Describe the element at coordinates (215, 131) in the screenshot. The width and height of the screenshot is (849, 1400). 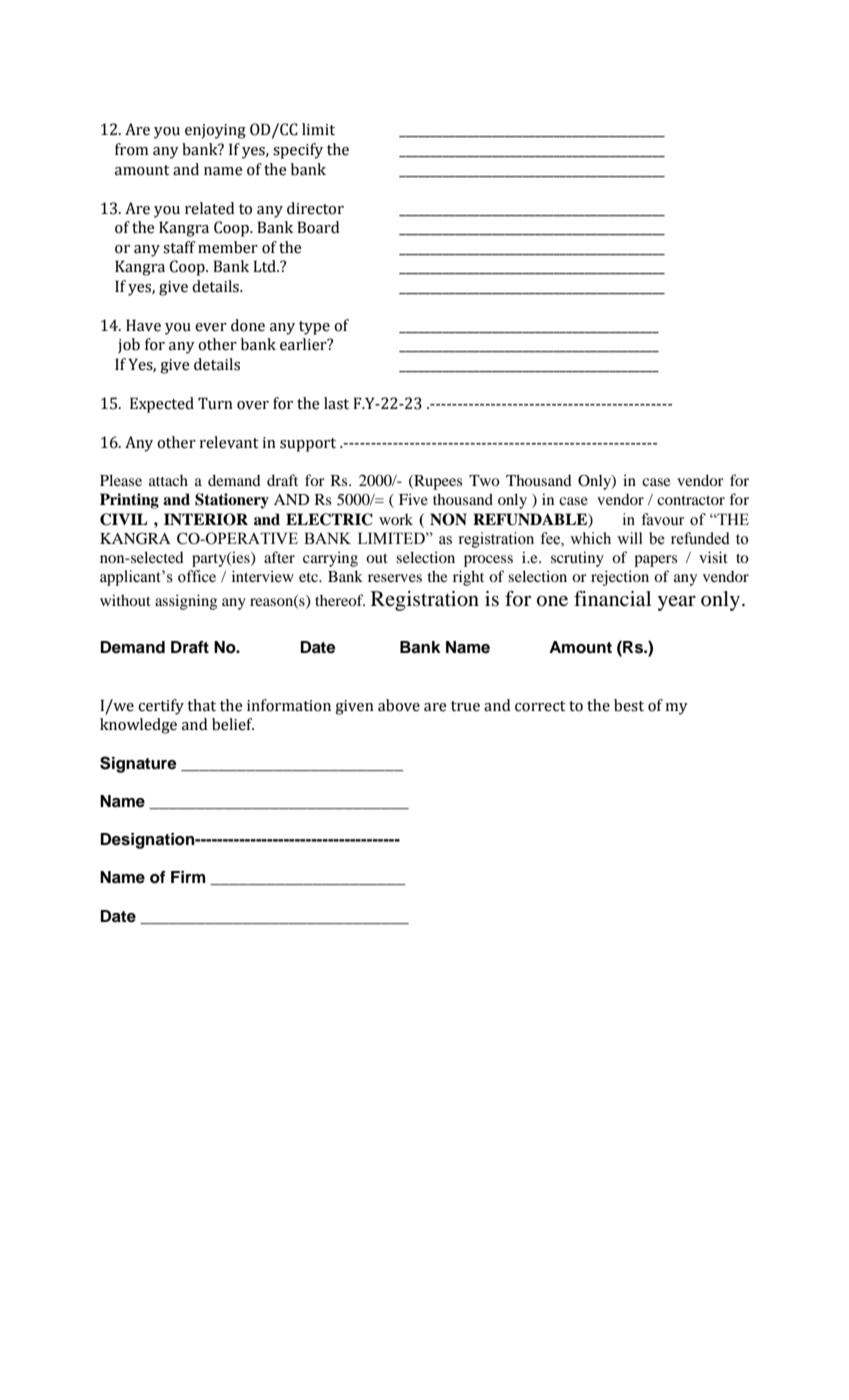
I see `enjoying` at that location.
